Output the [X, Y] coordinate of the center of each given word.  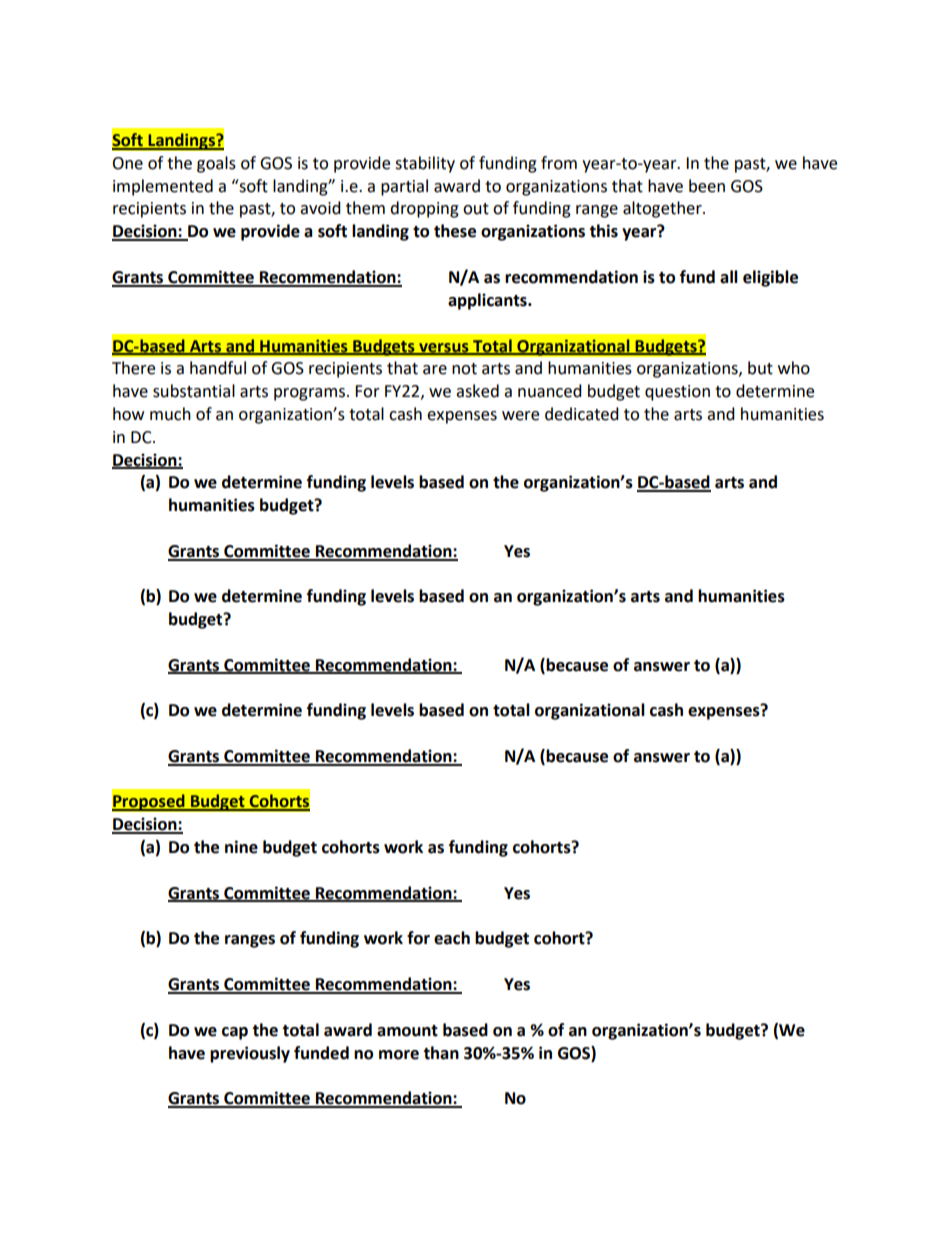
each [452, 938]
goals [216, 164]
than [441, 1053]
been [707, 186]
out [476, 209]
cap [235, 1033]
